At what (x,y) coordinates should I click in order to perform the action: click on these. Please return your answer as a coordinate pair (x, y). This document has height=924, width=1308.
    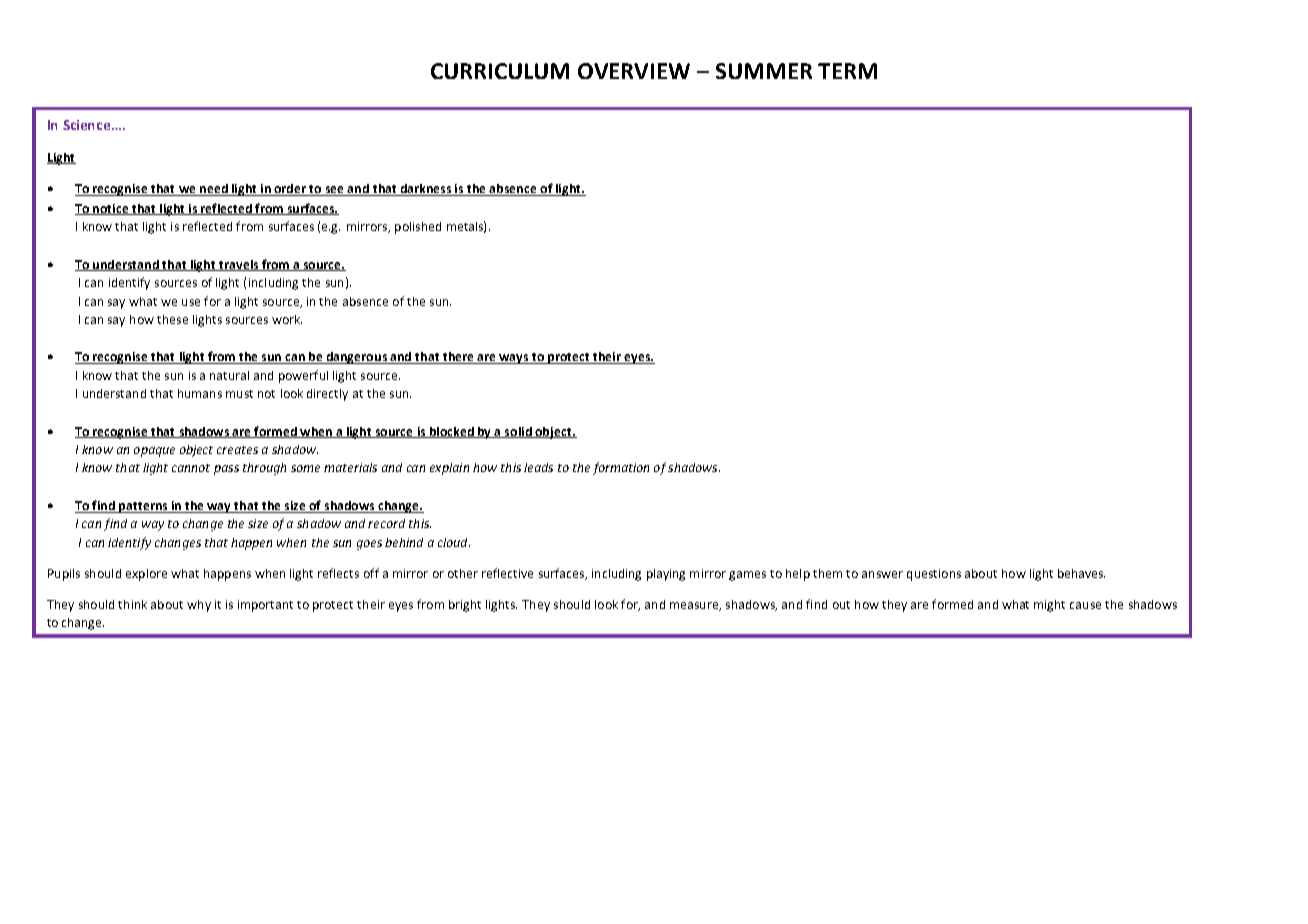
    Looking at the image, I should click on (172, 319).
